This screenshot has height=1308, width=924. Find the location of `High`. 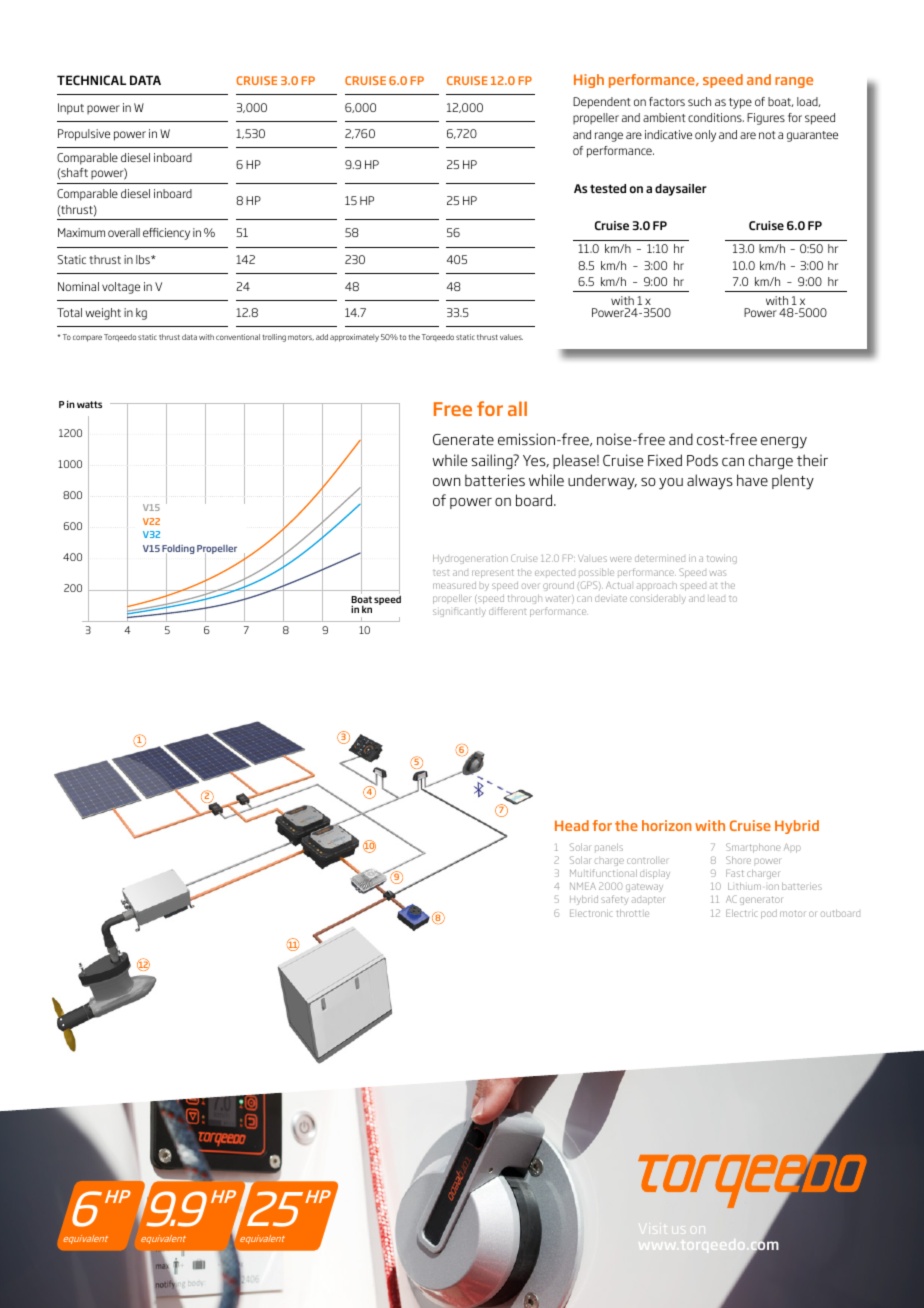

High is located at coordinates (589, 81).
